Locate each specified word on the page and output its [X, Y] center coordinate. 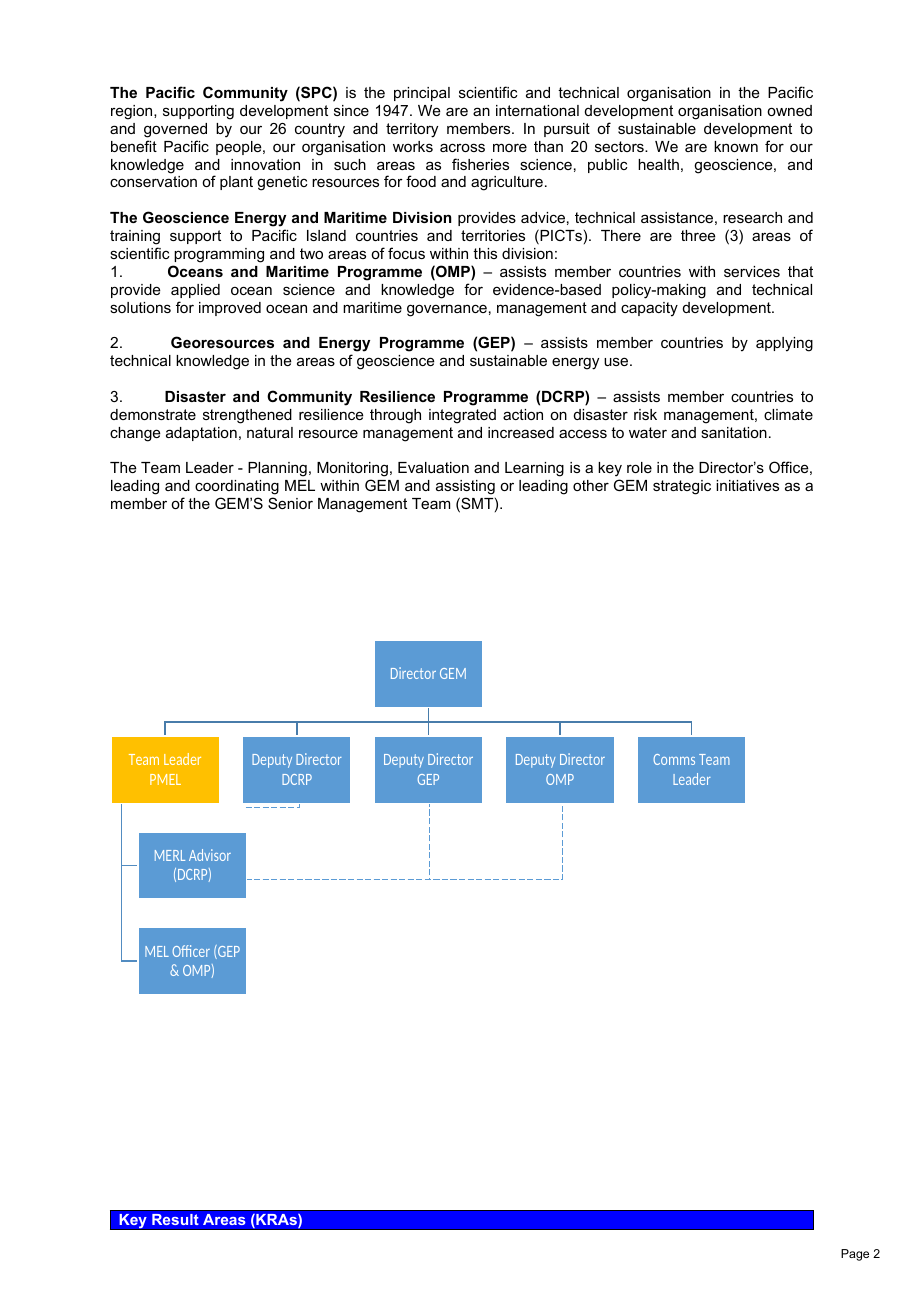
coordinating [237, 487]
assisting [465, 487]
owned [789, 110]
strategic [682, 487]
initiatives [747, 485]
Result [175, 1219]
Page [855, 1255]
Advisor [210, 855]
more [510, 147]
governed [175, 130]
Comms [674, 759]
